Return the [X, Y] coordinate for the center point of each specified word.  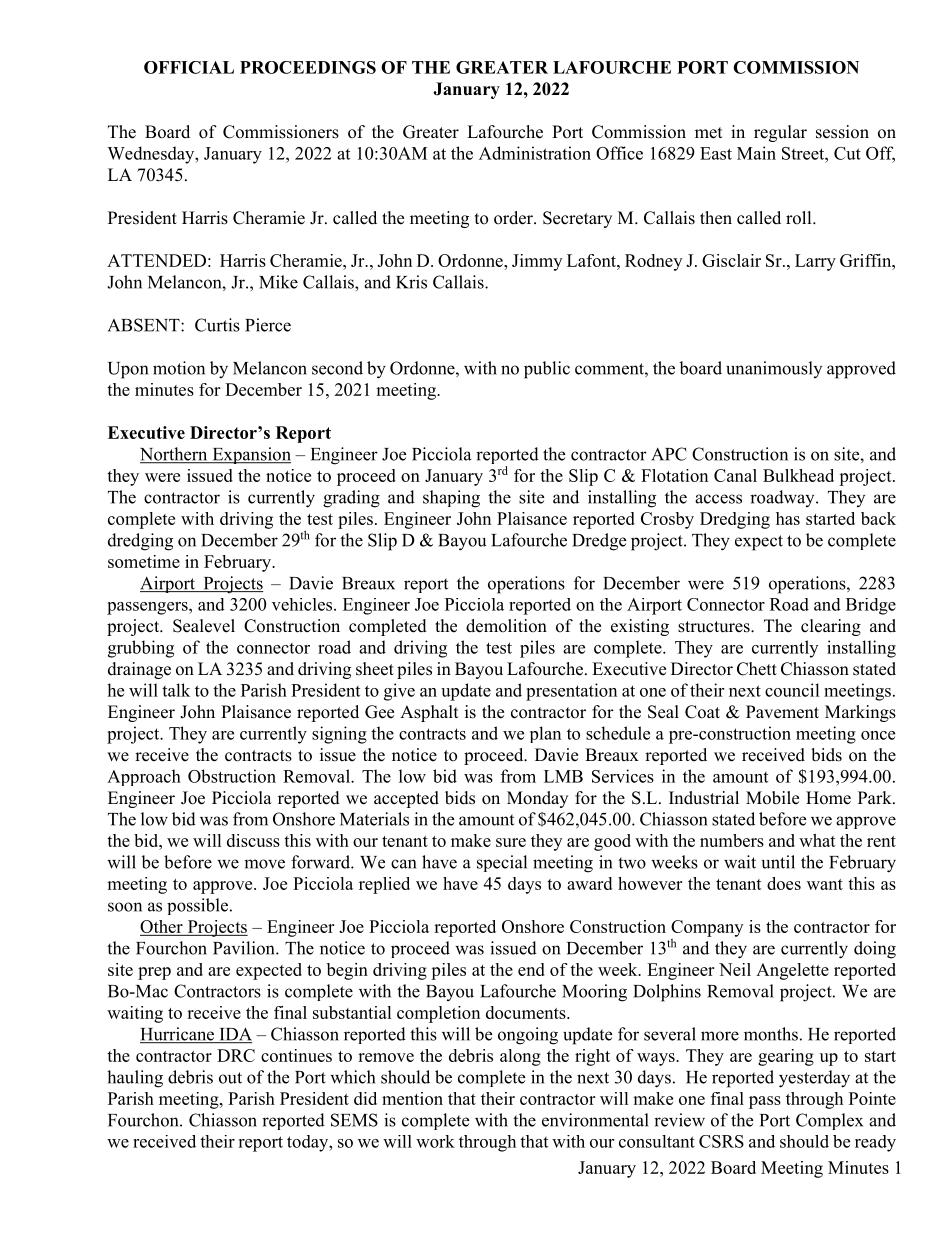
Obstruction [232, 776]
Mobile [772, 798]
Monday [537, 799]
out [230, 1078]
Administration [535, 153]
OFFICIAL [189, 67]
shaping [451, 499]
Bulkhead [798, 475]
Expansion [250, 455]
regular [780, 133]
